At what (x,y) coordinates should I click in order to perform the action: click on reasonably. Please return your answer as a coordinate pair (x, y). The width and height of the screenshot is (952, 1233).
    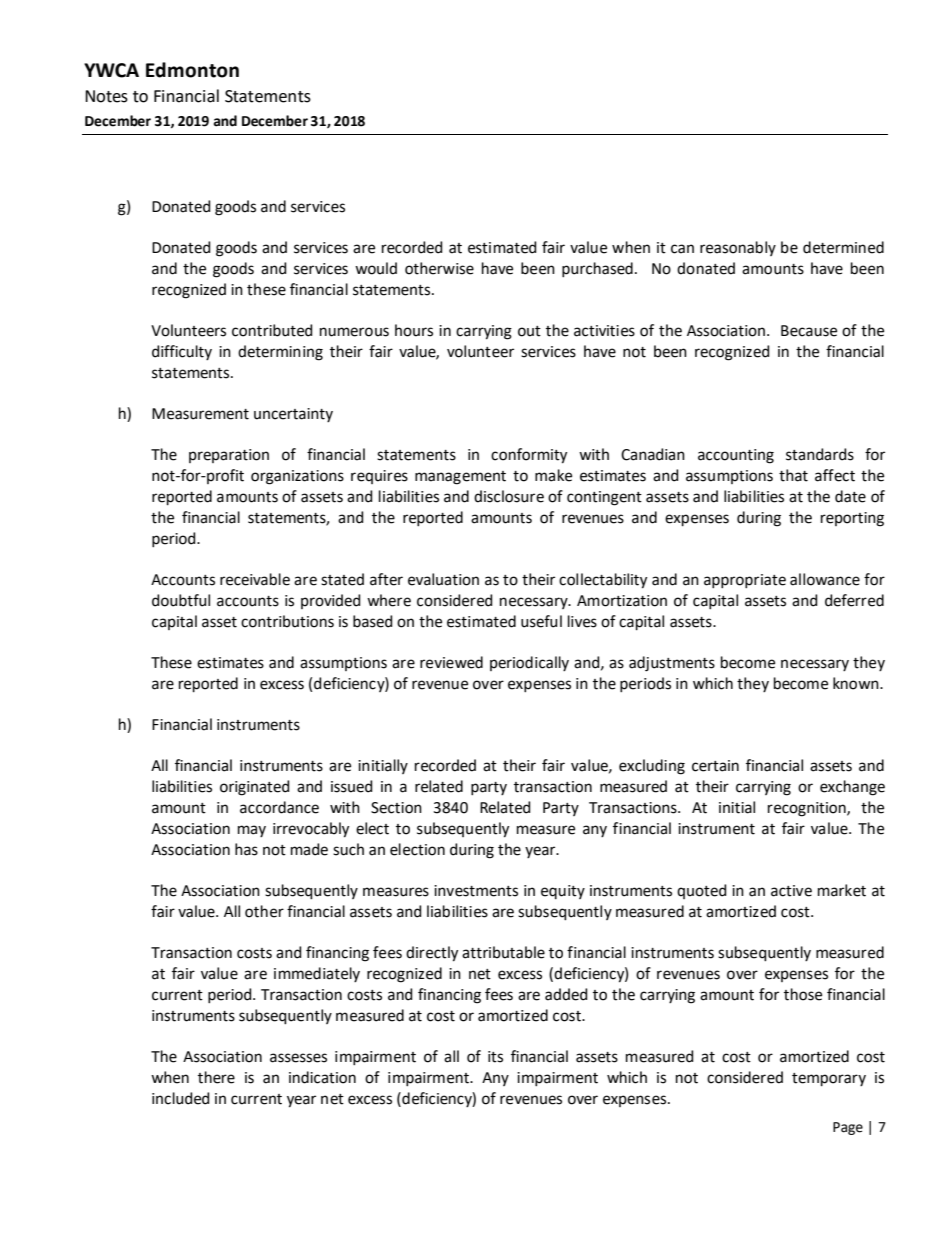
    Looking at the image, I should click on (738, 248).
